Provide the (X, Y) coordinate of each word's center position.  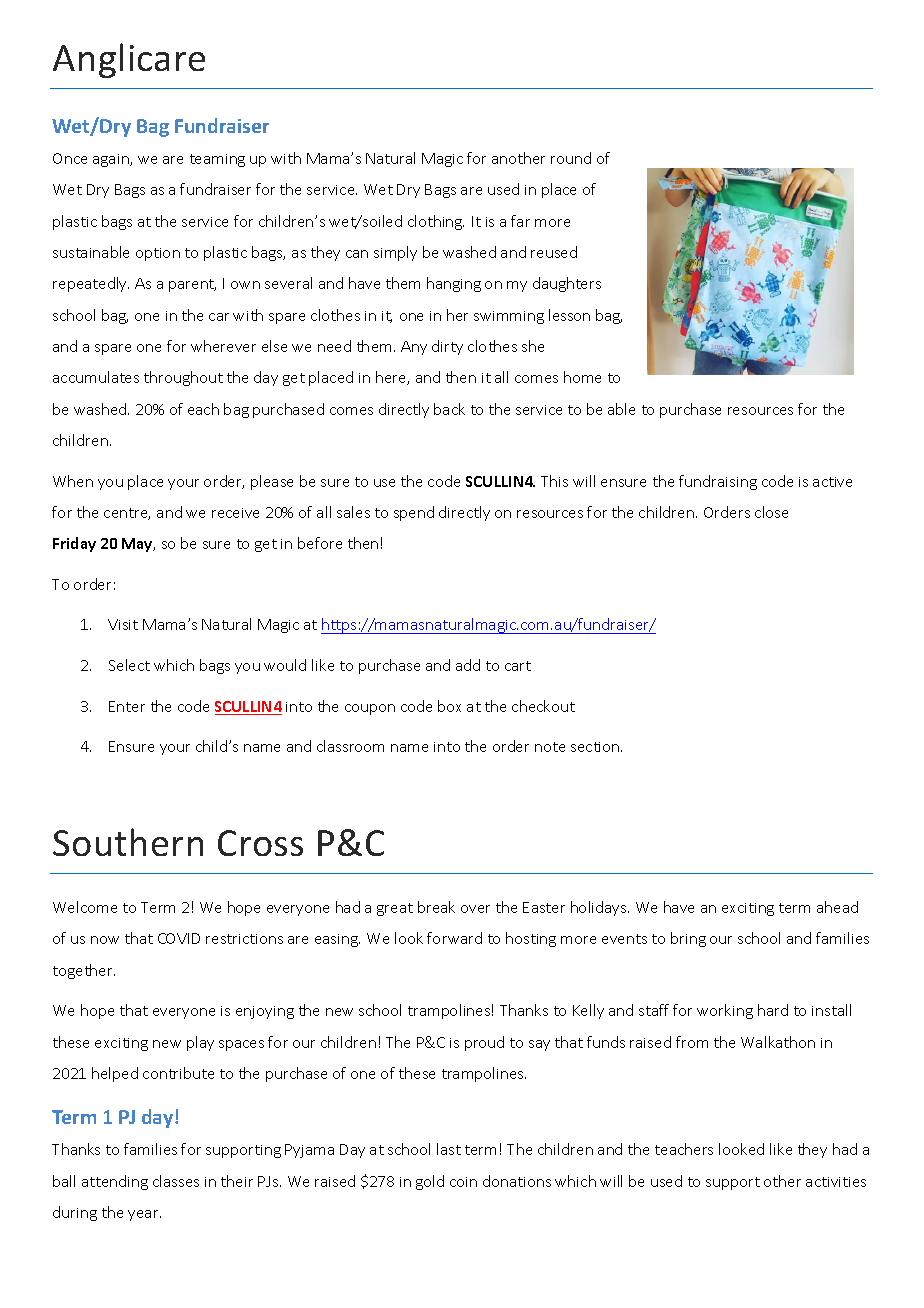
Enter (127, 706)
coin (463, 1182)
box (449, 706)
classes (176, 1181)
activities (836, 1182)
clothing (436, 222)
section (596, 747)
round (571, 158)
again (112, 160)
